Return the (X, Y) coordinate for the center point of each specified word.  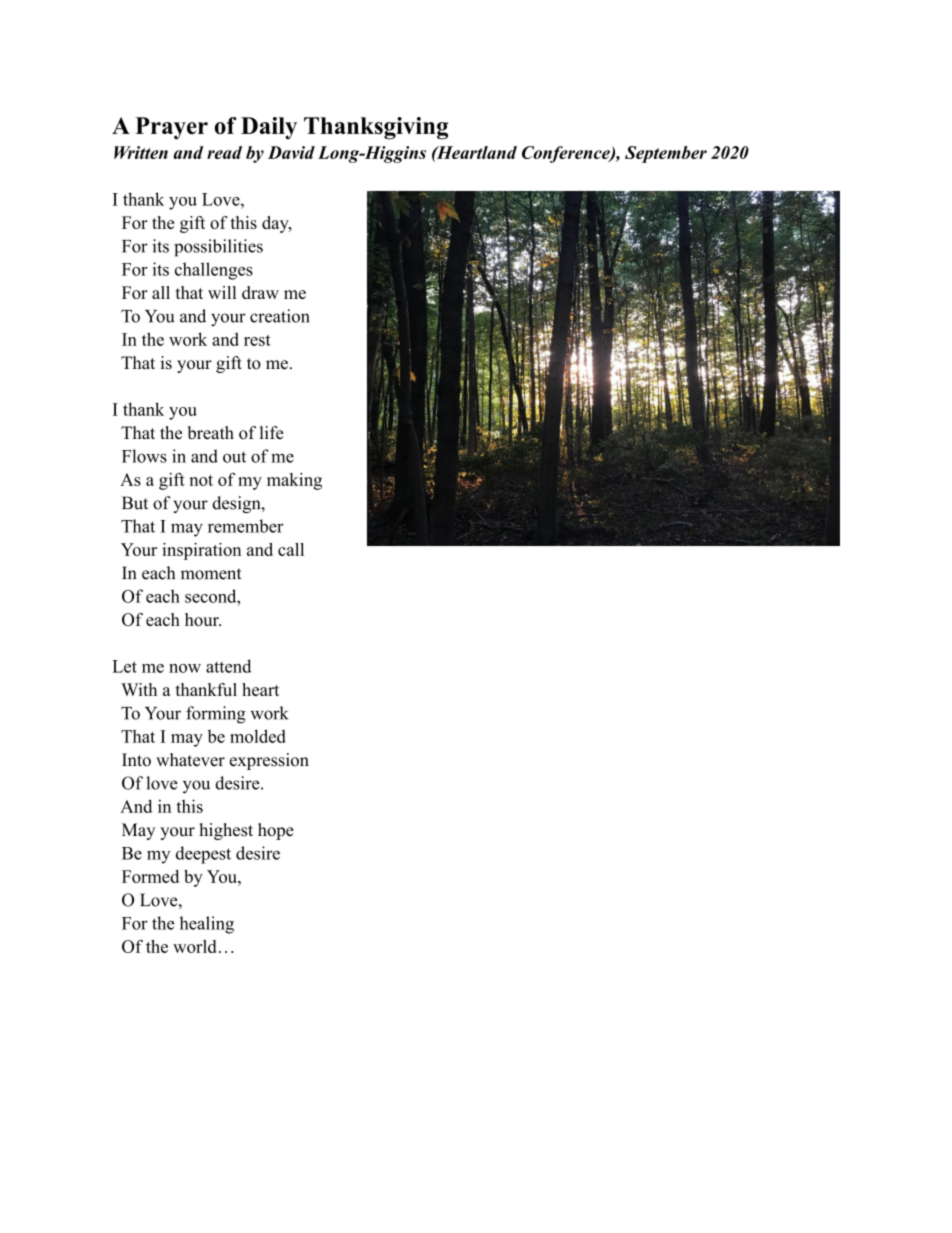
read (224, 152)
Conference (567, 154)
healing (207, 925)
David (291, 152)
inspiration (201, 551)
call (291, 549)
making (294, 481)
